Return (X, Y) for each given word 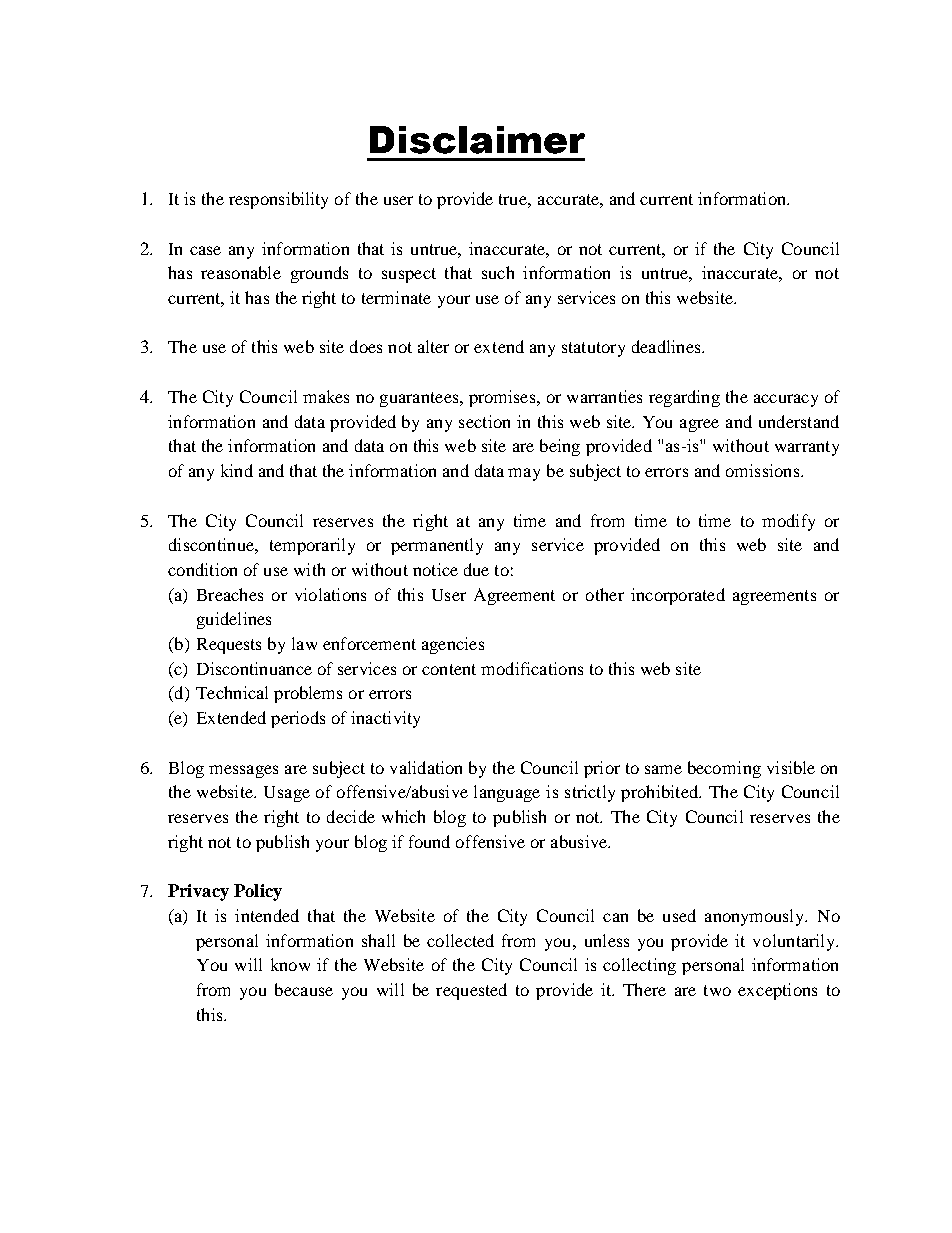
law (304, 643)
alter (433, 346)
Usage (287, 794)
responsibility (278, 200)
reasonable (241, 272)
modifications (532, 668)
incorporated (678, 596)
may (524, 474)
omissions (764, 470)
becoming (724, 769)
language (507, 793)
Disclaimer (477, 140)
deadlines (667, 346)
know (290, 964)
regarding (684, 398)
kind (237, 470)
